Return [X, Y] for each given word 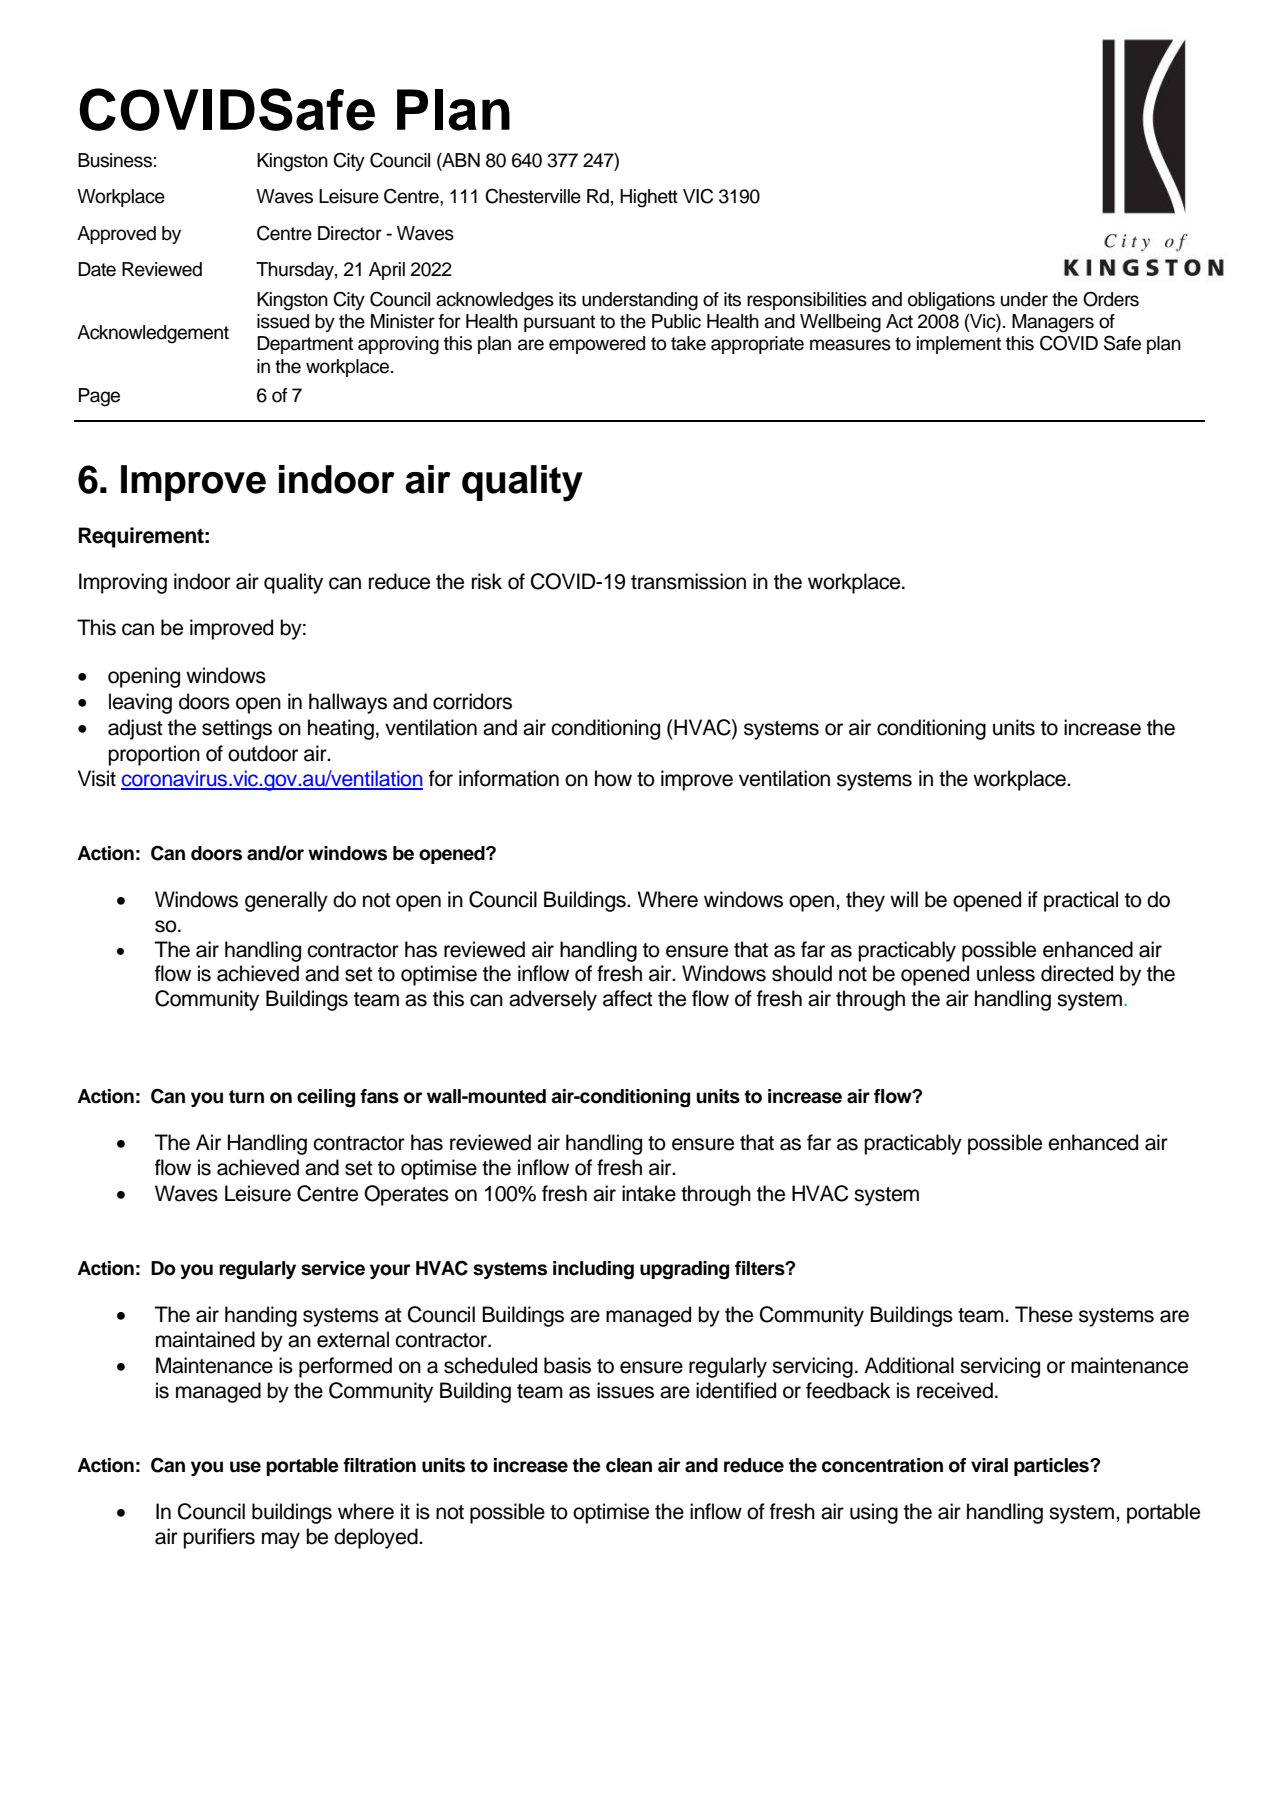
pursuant [559, 323]
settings [237, 729]
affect [628, 998]
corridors [472, 701]
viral [989, 1465]
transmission [688, 581]
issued [283, 321]
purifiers [219, 1538]
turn [246, 1097]
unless [1006, 973]
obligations [951, 301]
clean [629, 1465]
